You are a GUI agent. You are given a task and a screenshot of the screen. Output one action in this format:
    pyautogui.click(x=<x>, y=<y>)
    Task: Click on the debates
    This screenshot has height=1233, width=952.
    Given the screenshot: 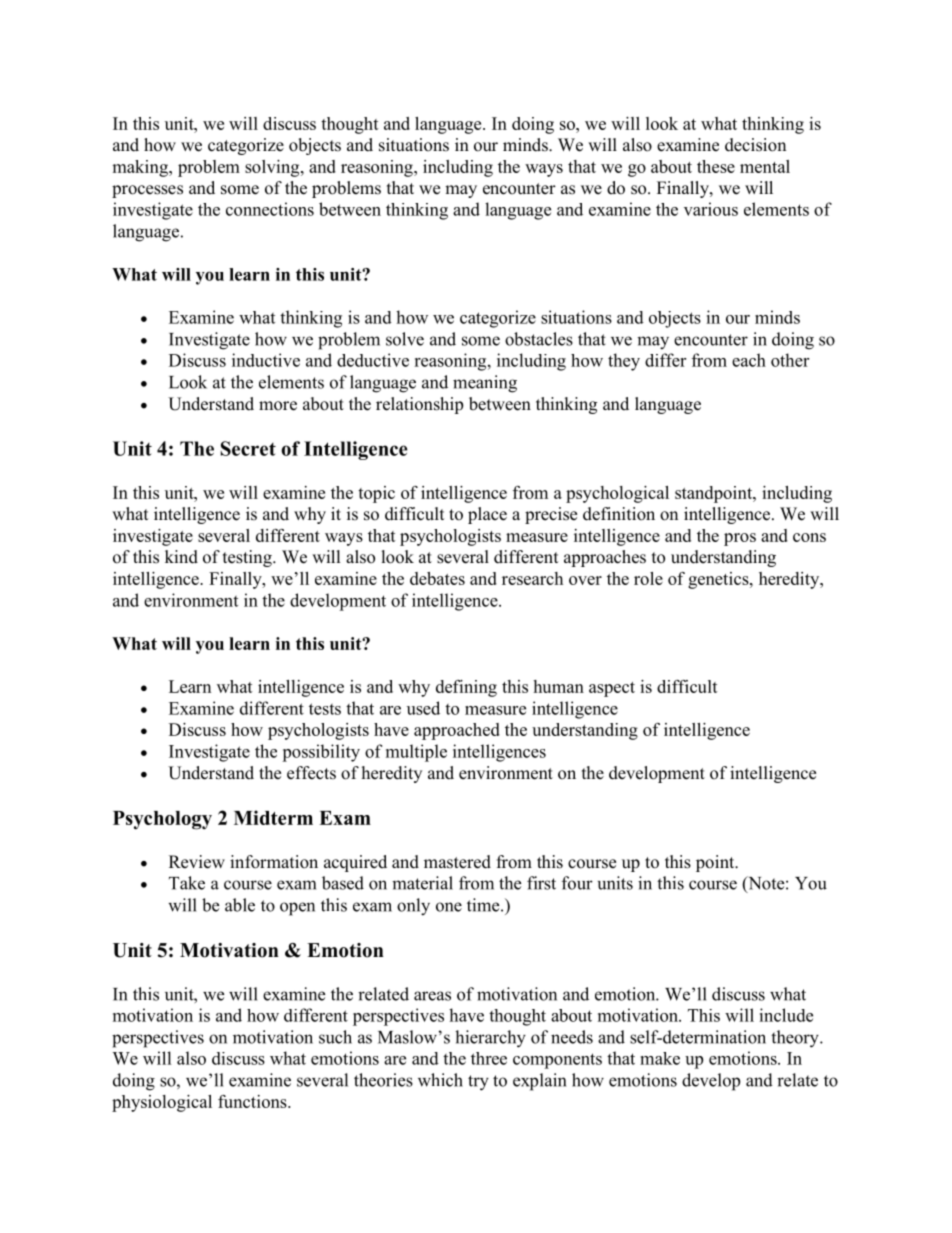 What is the action you would take?
    pyautogui.click(x=437, y=578)
